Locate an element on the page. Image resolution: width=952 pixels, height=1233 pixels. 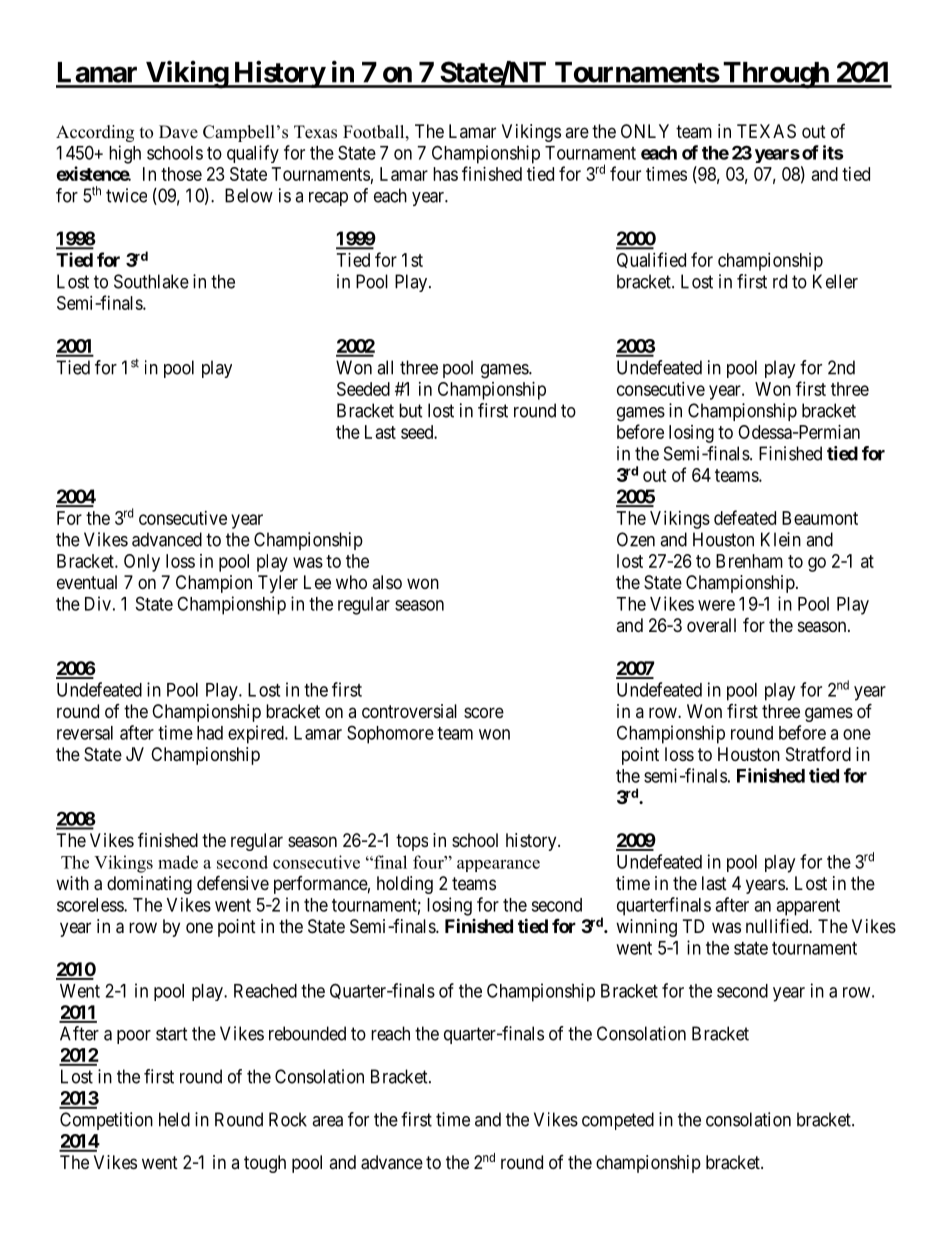
area is located at coordinates (327, 1121).
